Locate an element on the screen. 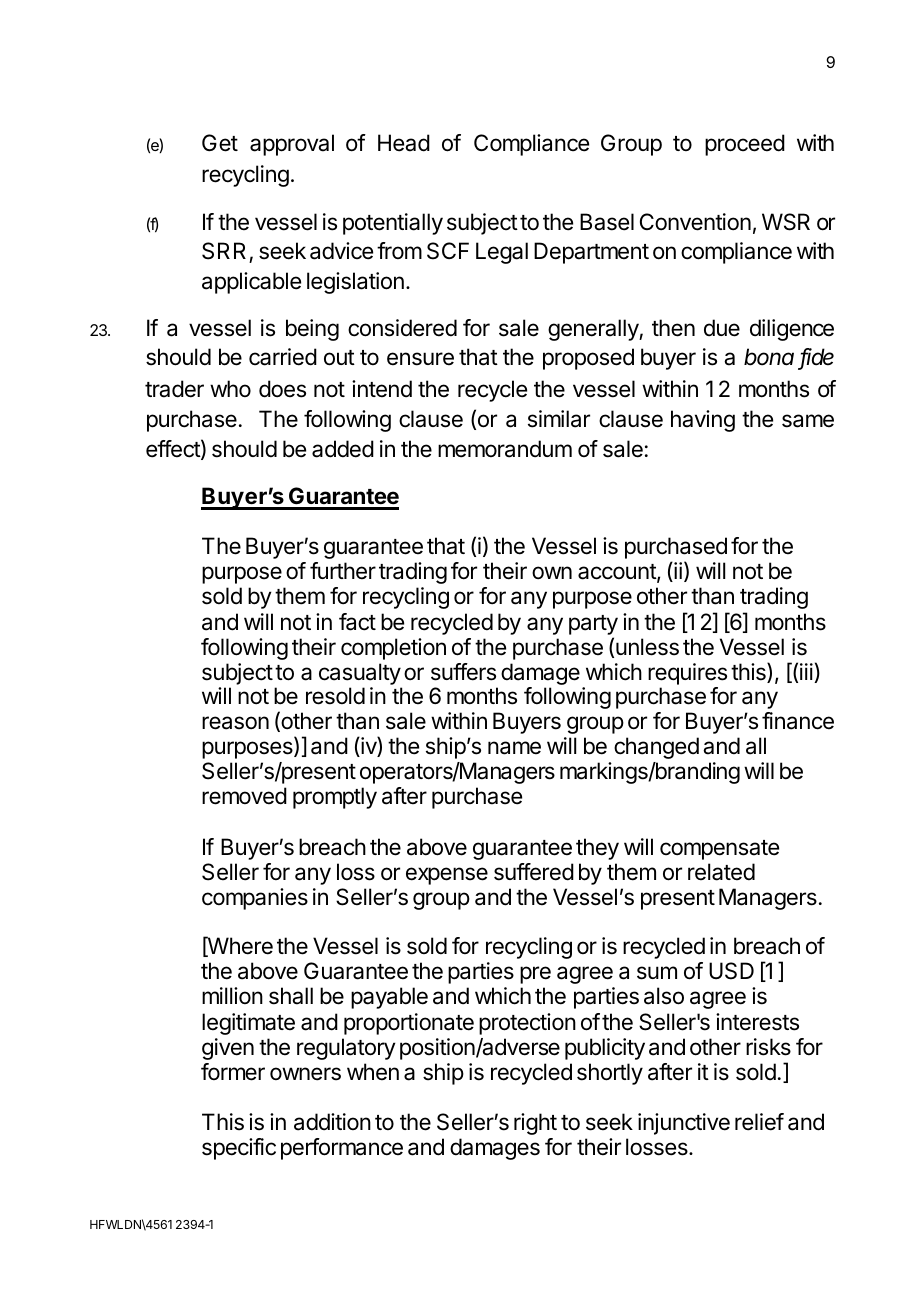  reason is located at coordinates (235, 723).
